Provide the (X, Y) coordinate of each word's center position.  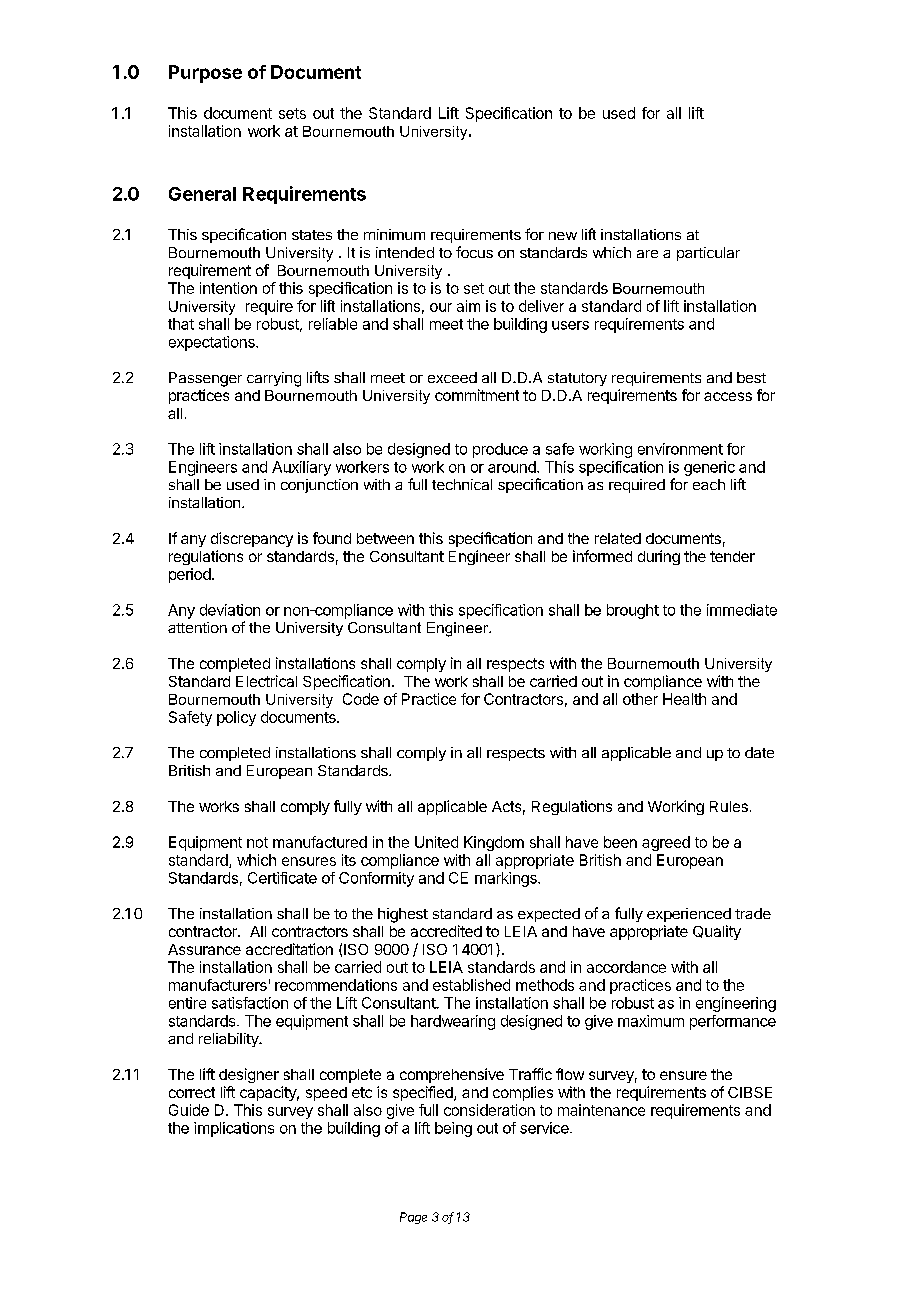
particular (708, 254)
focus (474, 252)
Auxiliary (301, 468)
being (453, 1129)
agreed (666, 843)
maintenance (601, 1110)
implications (234, 1129)
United (436, 842)
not (257, 842)
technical (462, 484)
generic (709, 468)
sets (292, 113)
